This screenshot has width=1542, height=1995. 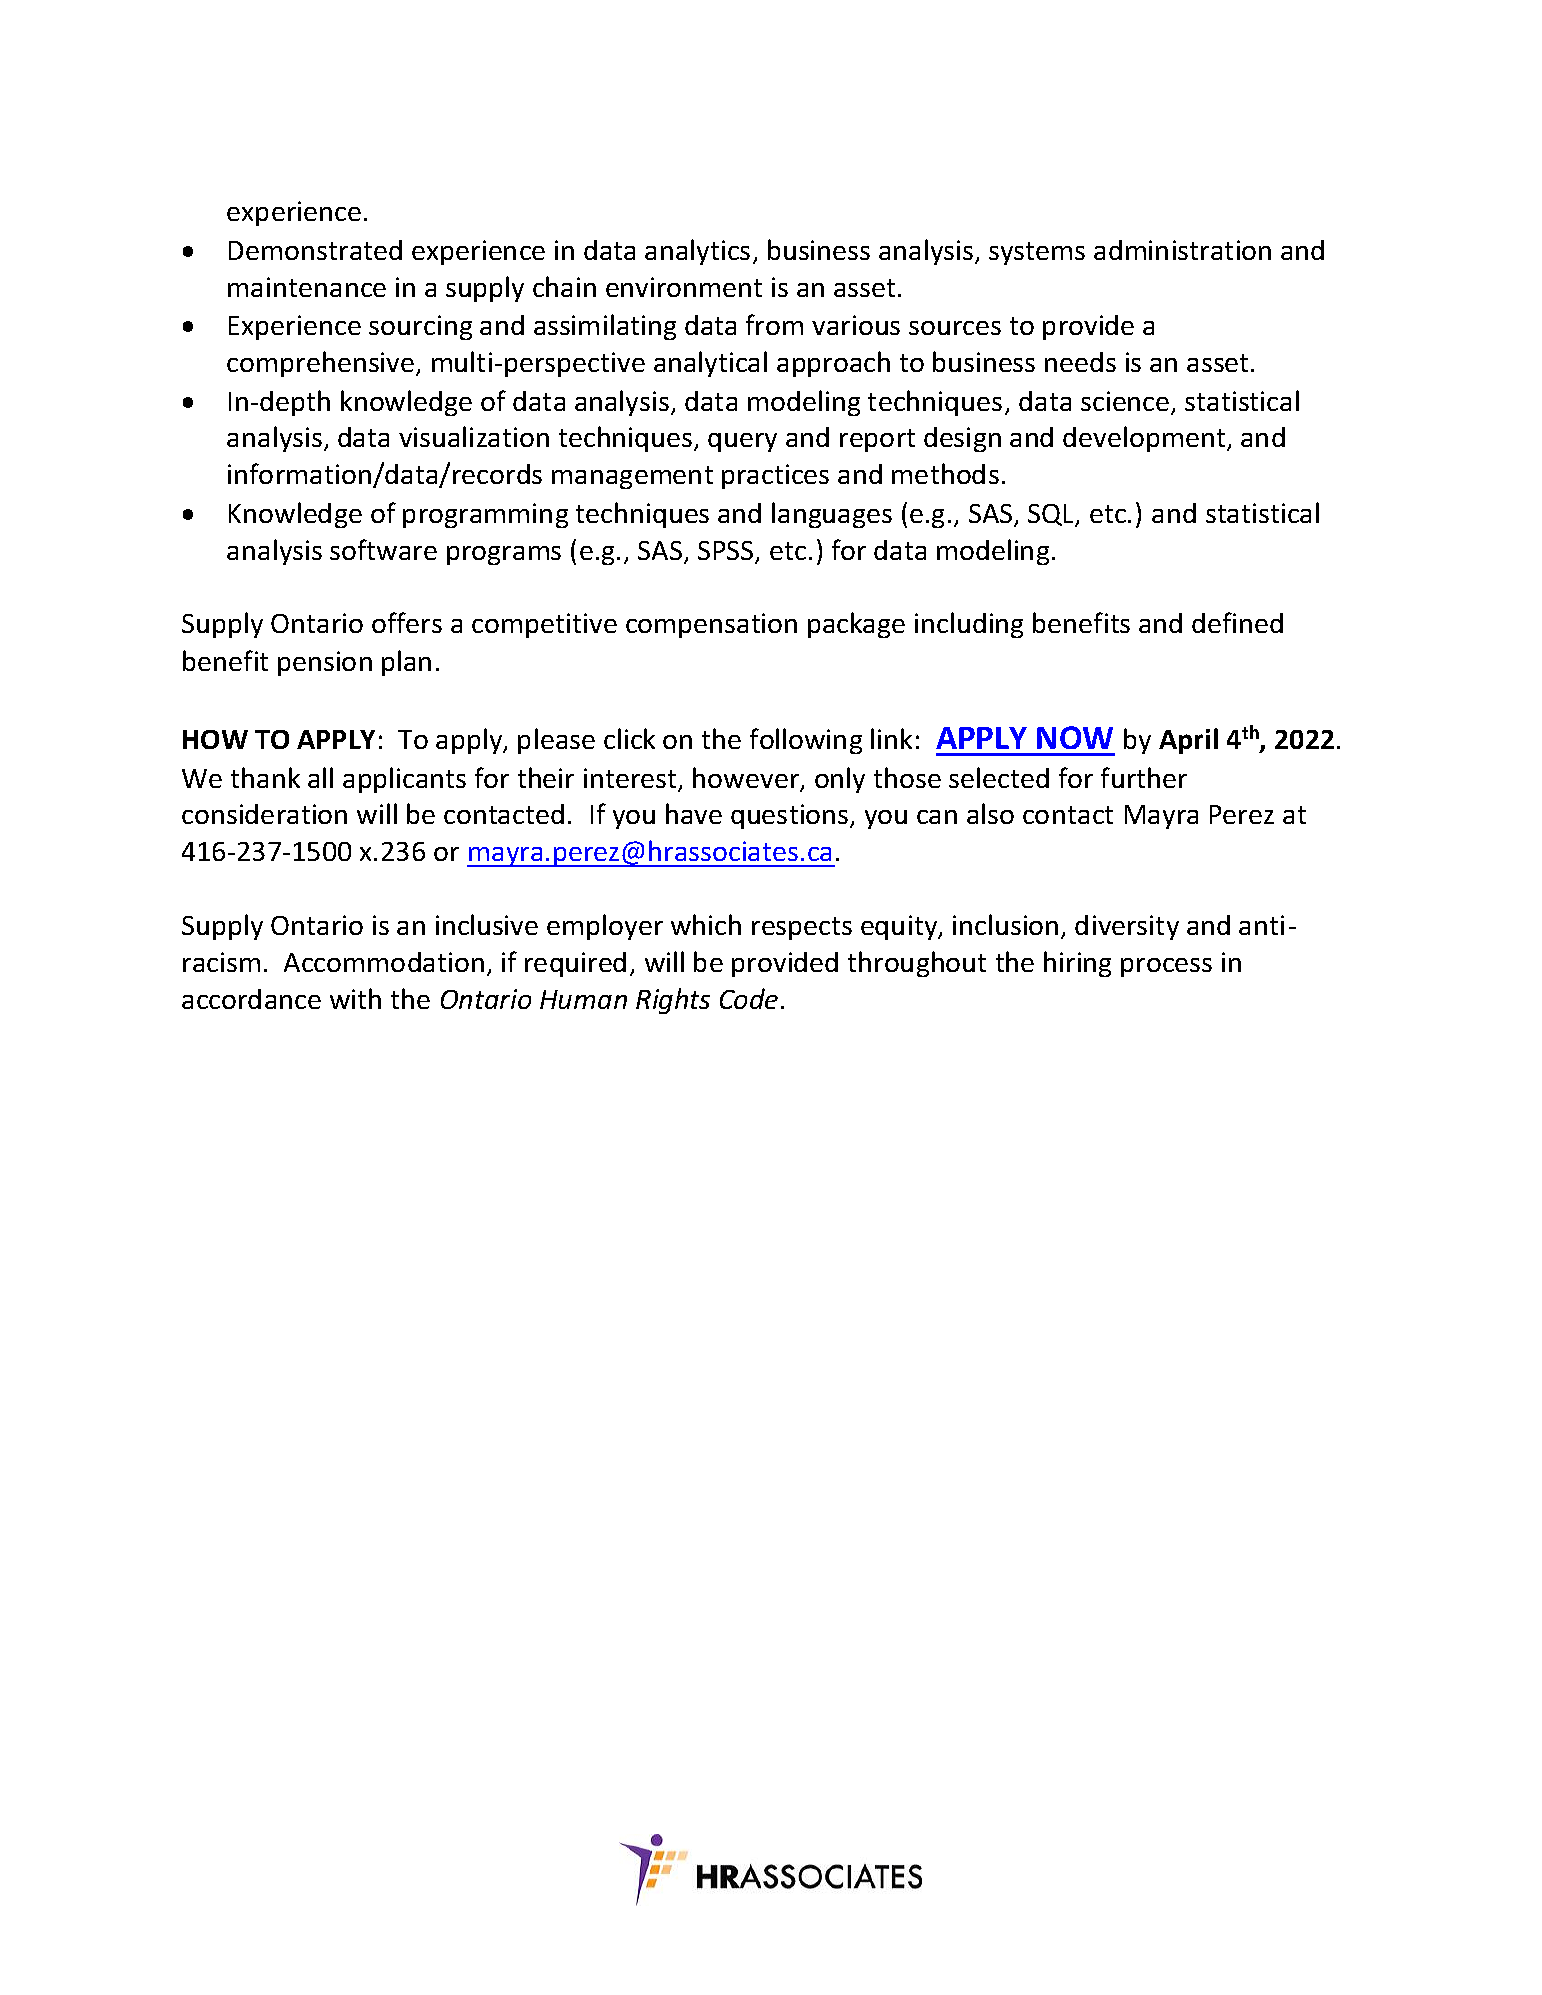 What do you see at coordinates (711, 625) in the screenshot?
I see `compensation` at bounding box center [711, 625].
